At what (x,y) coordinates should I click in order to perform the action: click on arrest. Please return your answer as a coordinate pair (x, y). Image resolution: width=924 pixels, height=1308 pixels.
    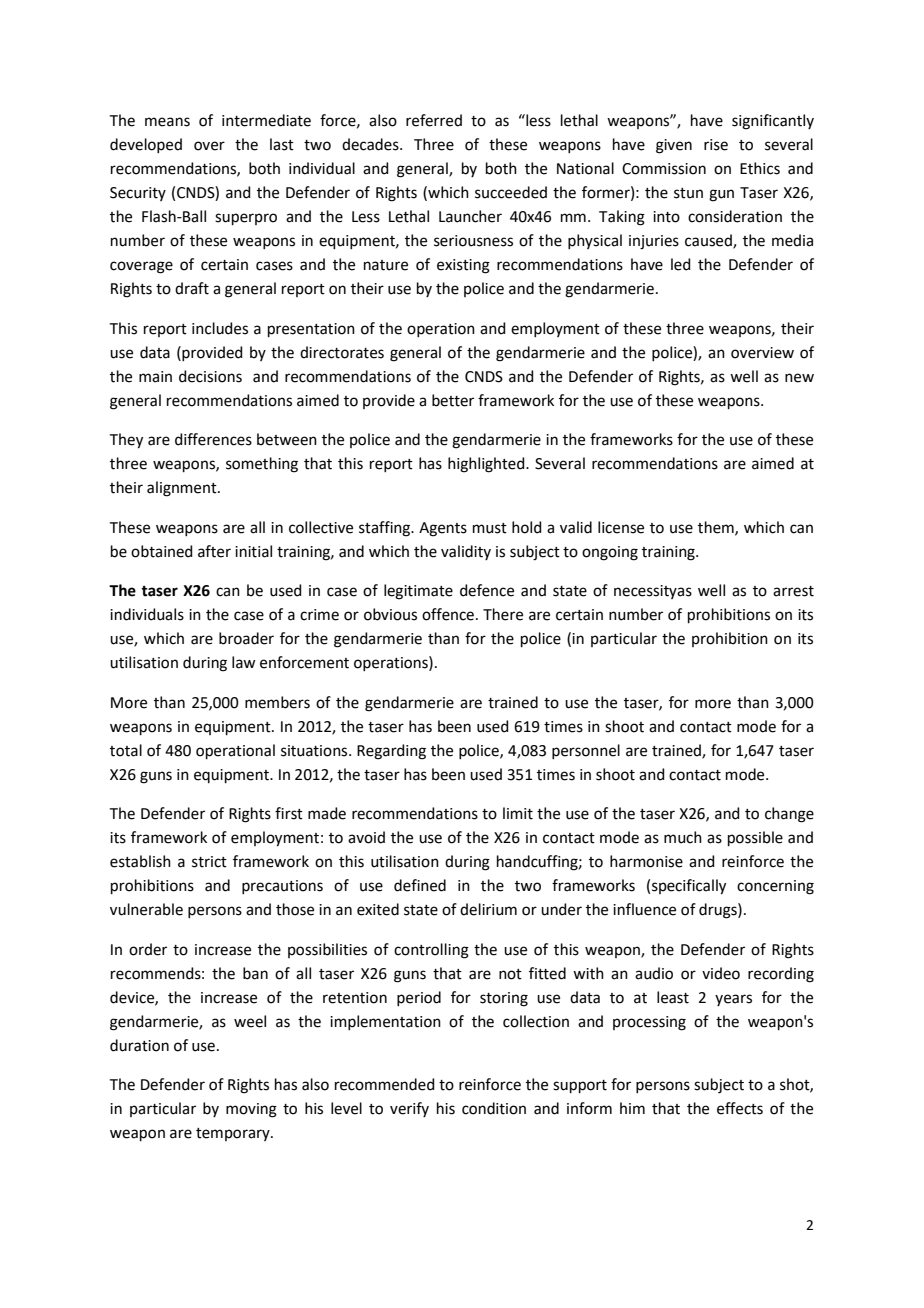
    Looking at the image, I should click on (793, 591).
